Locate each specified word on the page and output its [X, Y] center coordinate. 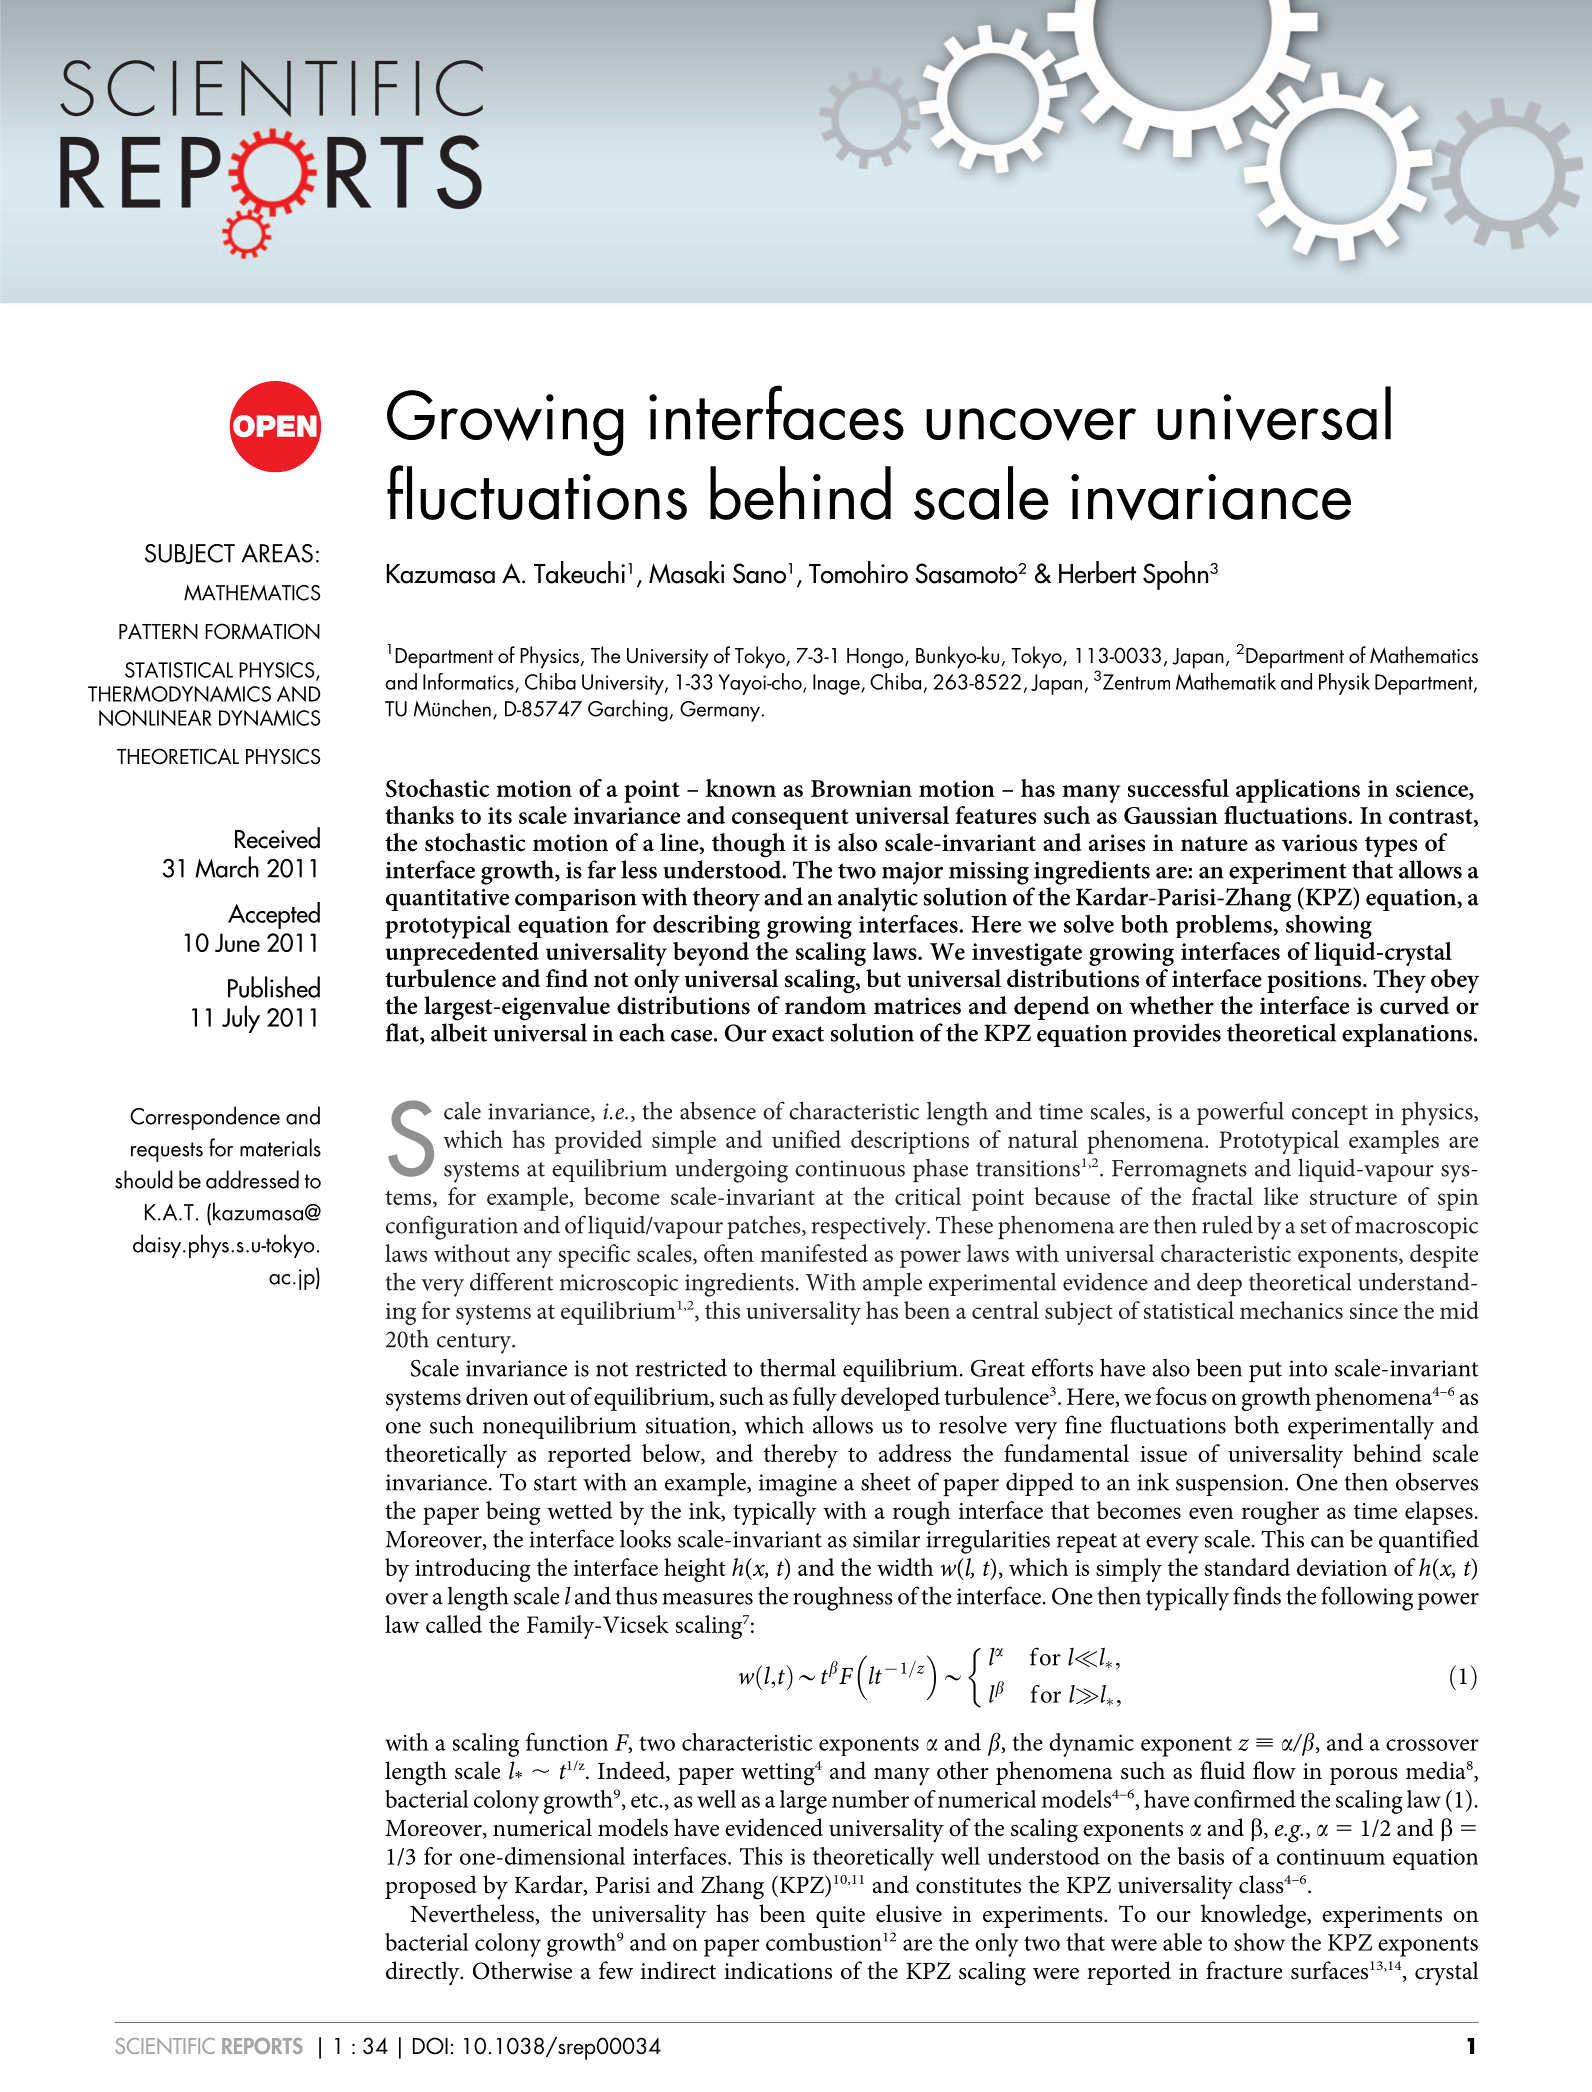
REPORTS [262, 2046]
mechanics [1291, 1310]
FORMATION [262, 631]
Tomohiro [858, 572]
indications [778, 1970]
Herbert [1097, 572]
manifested [814, 1253]
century [475, 1343]
